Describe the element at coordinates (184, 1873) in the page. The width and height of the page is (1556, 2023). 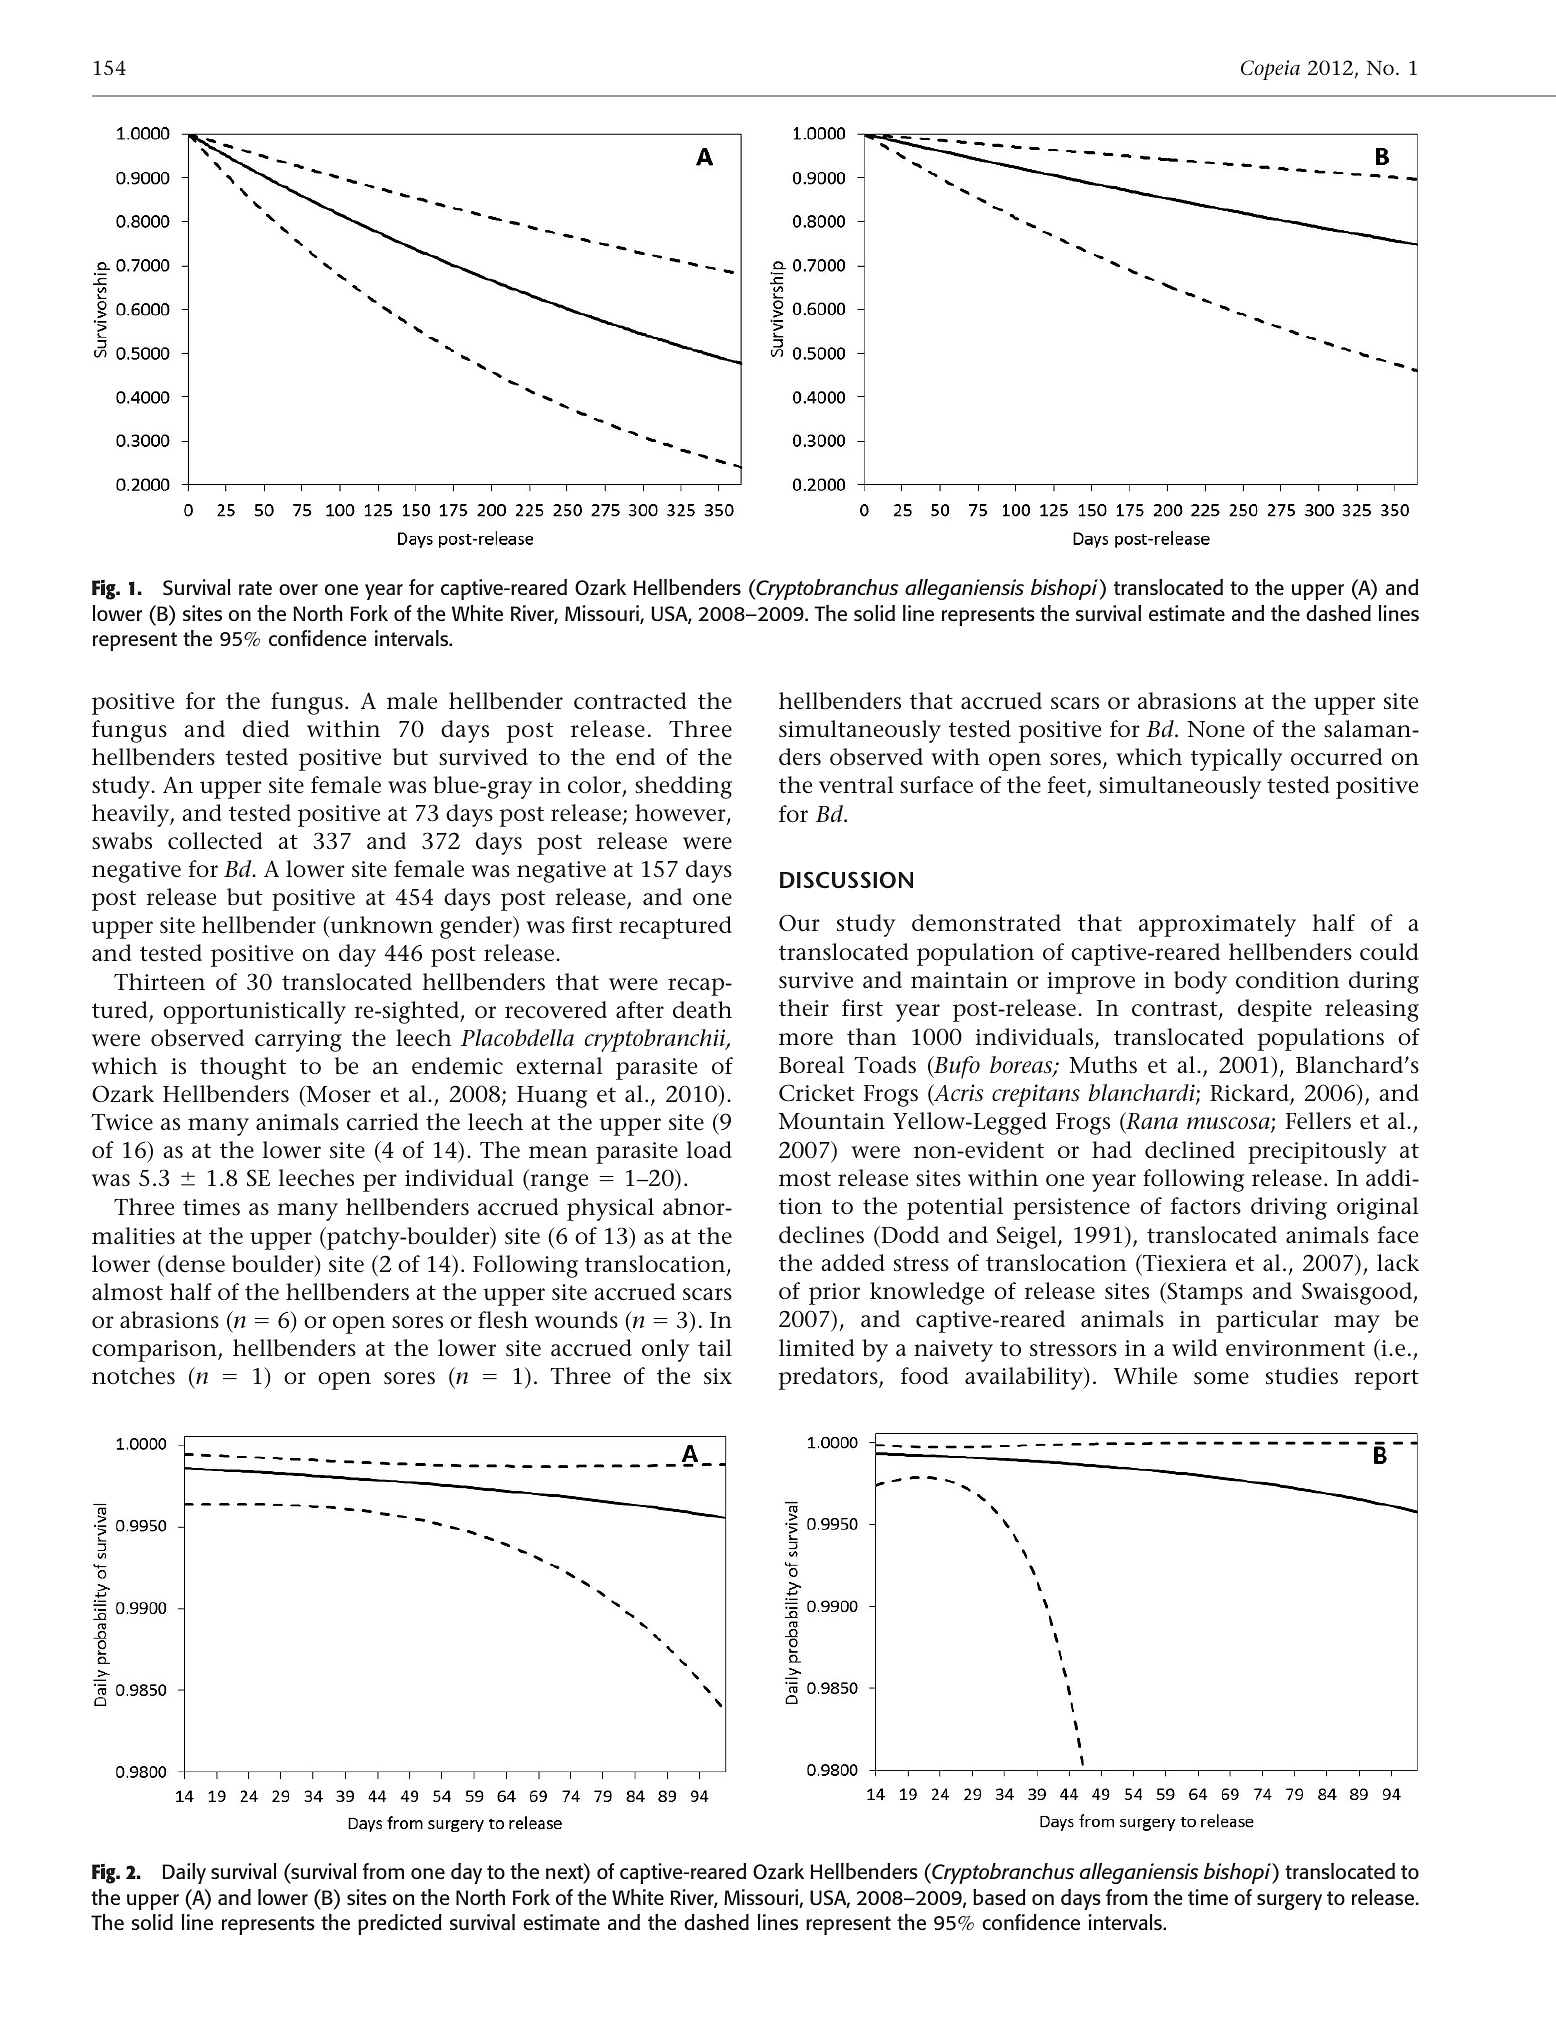
I see `Daily` at that location.
